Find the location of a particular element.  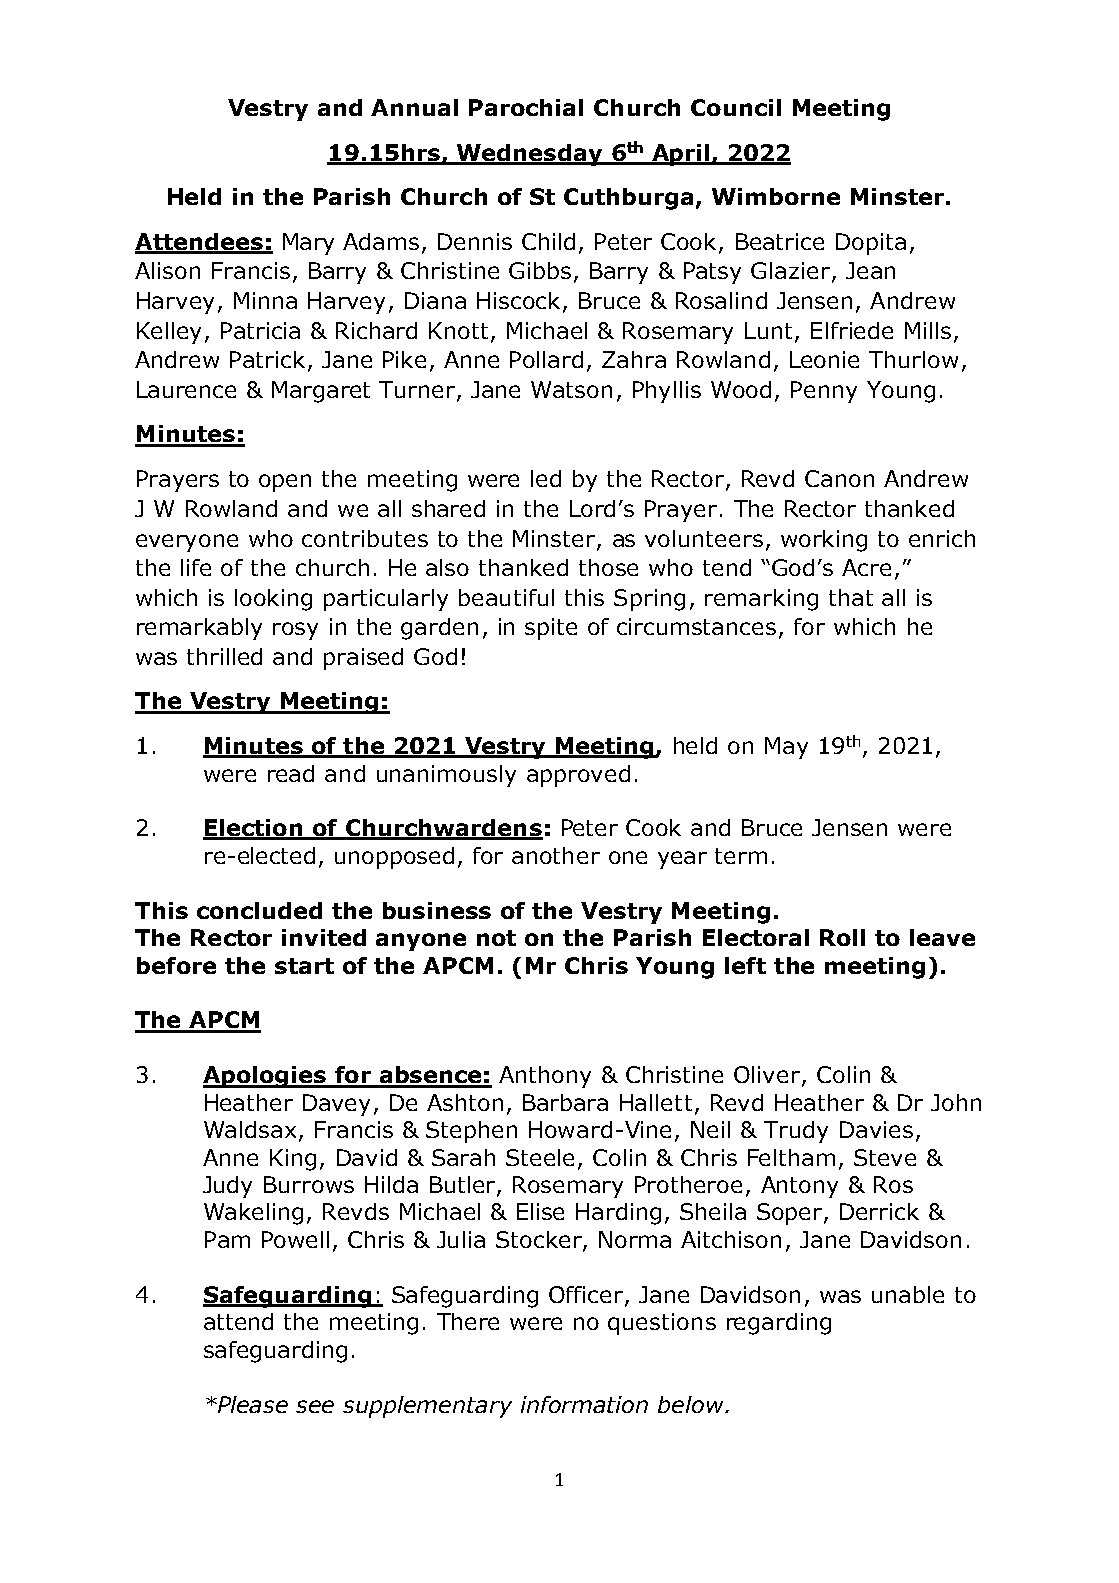

Council is located at coordinates (736, 107).
